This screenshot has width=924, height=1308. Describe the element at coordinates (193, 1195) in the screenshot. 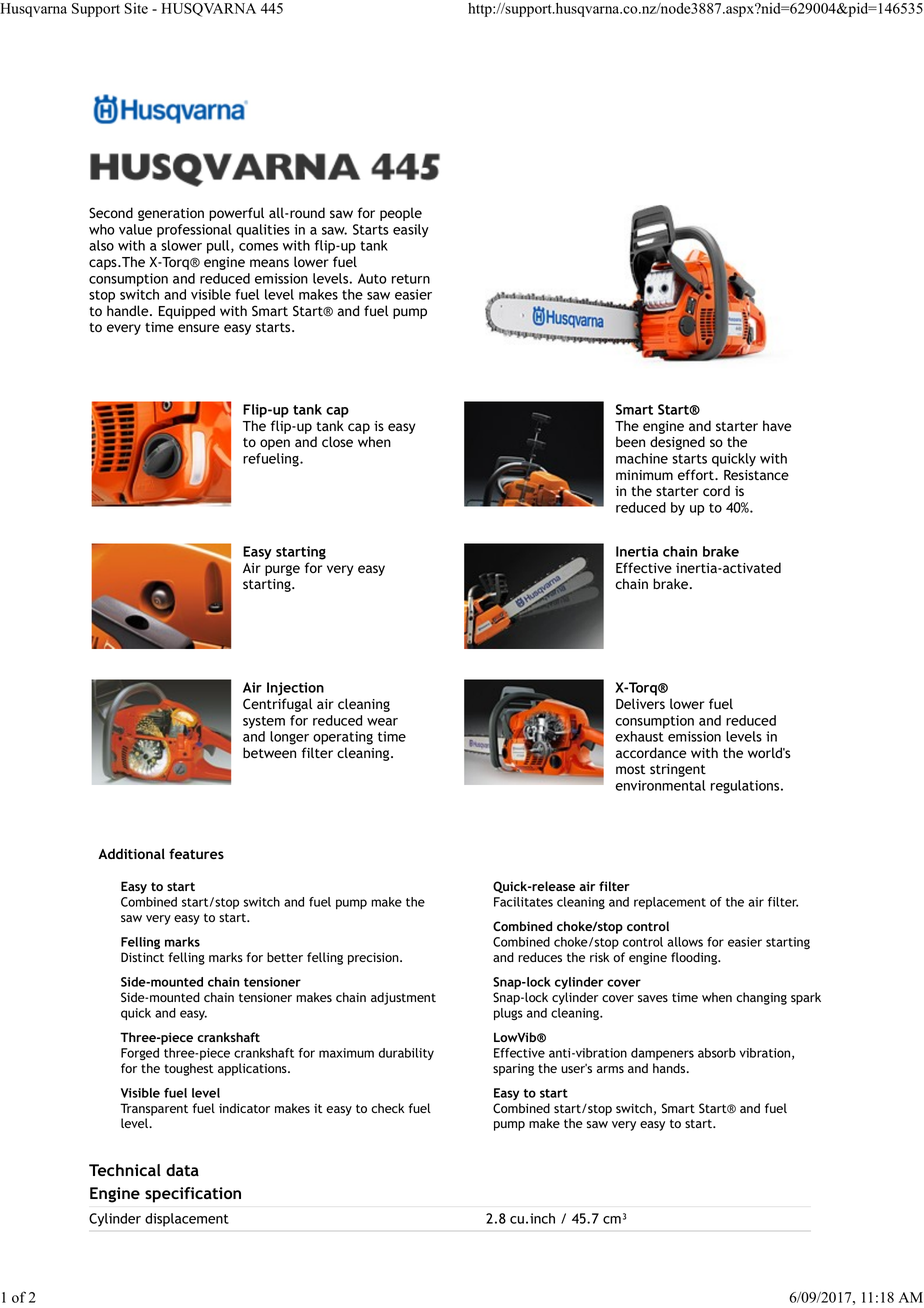

I see `specification` at that location.
